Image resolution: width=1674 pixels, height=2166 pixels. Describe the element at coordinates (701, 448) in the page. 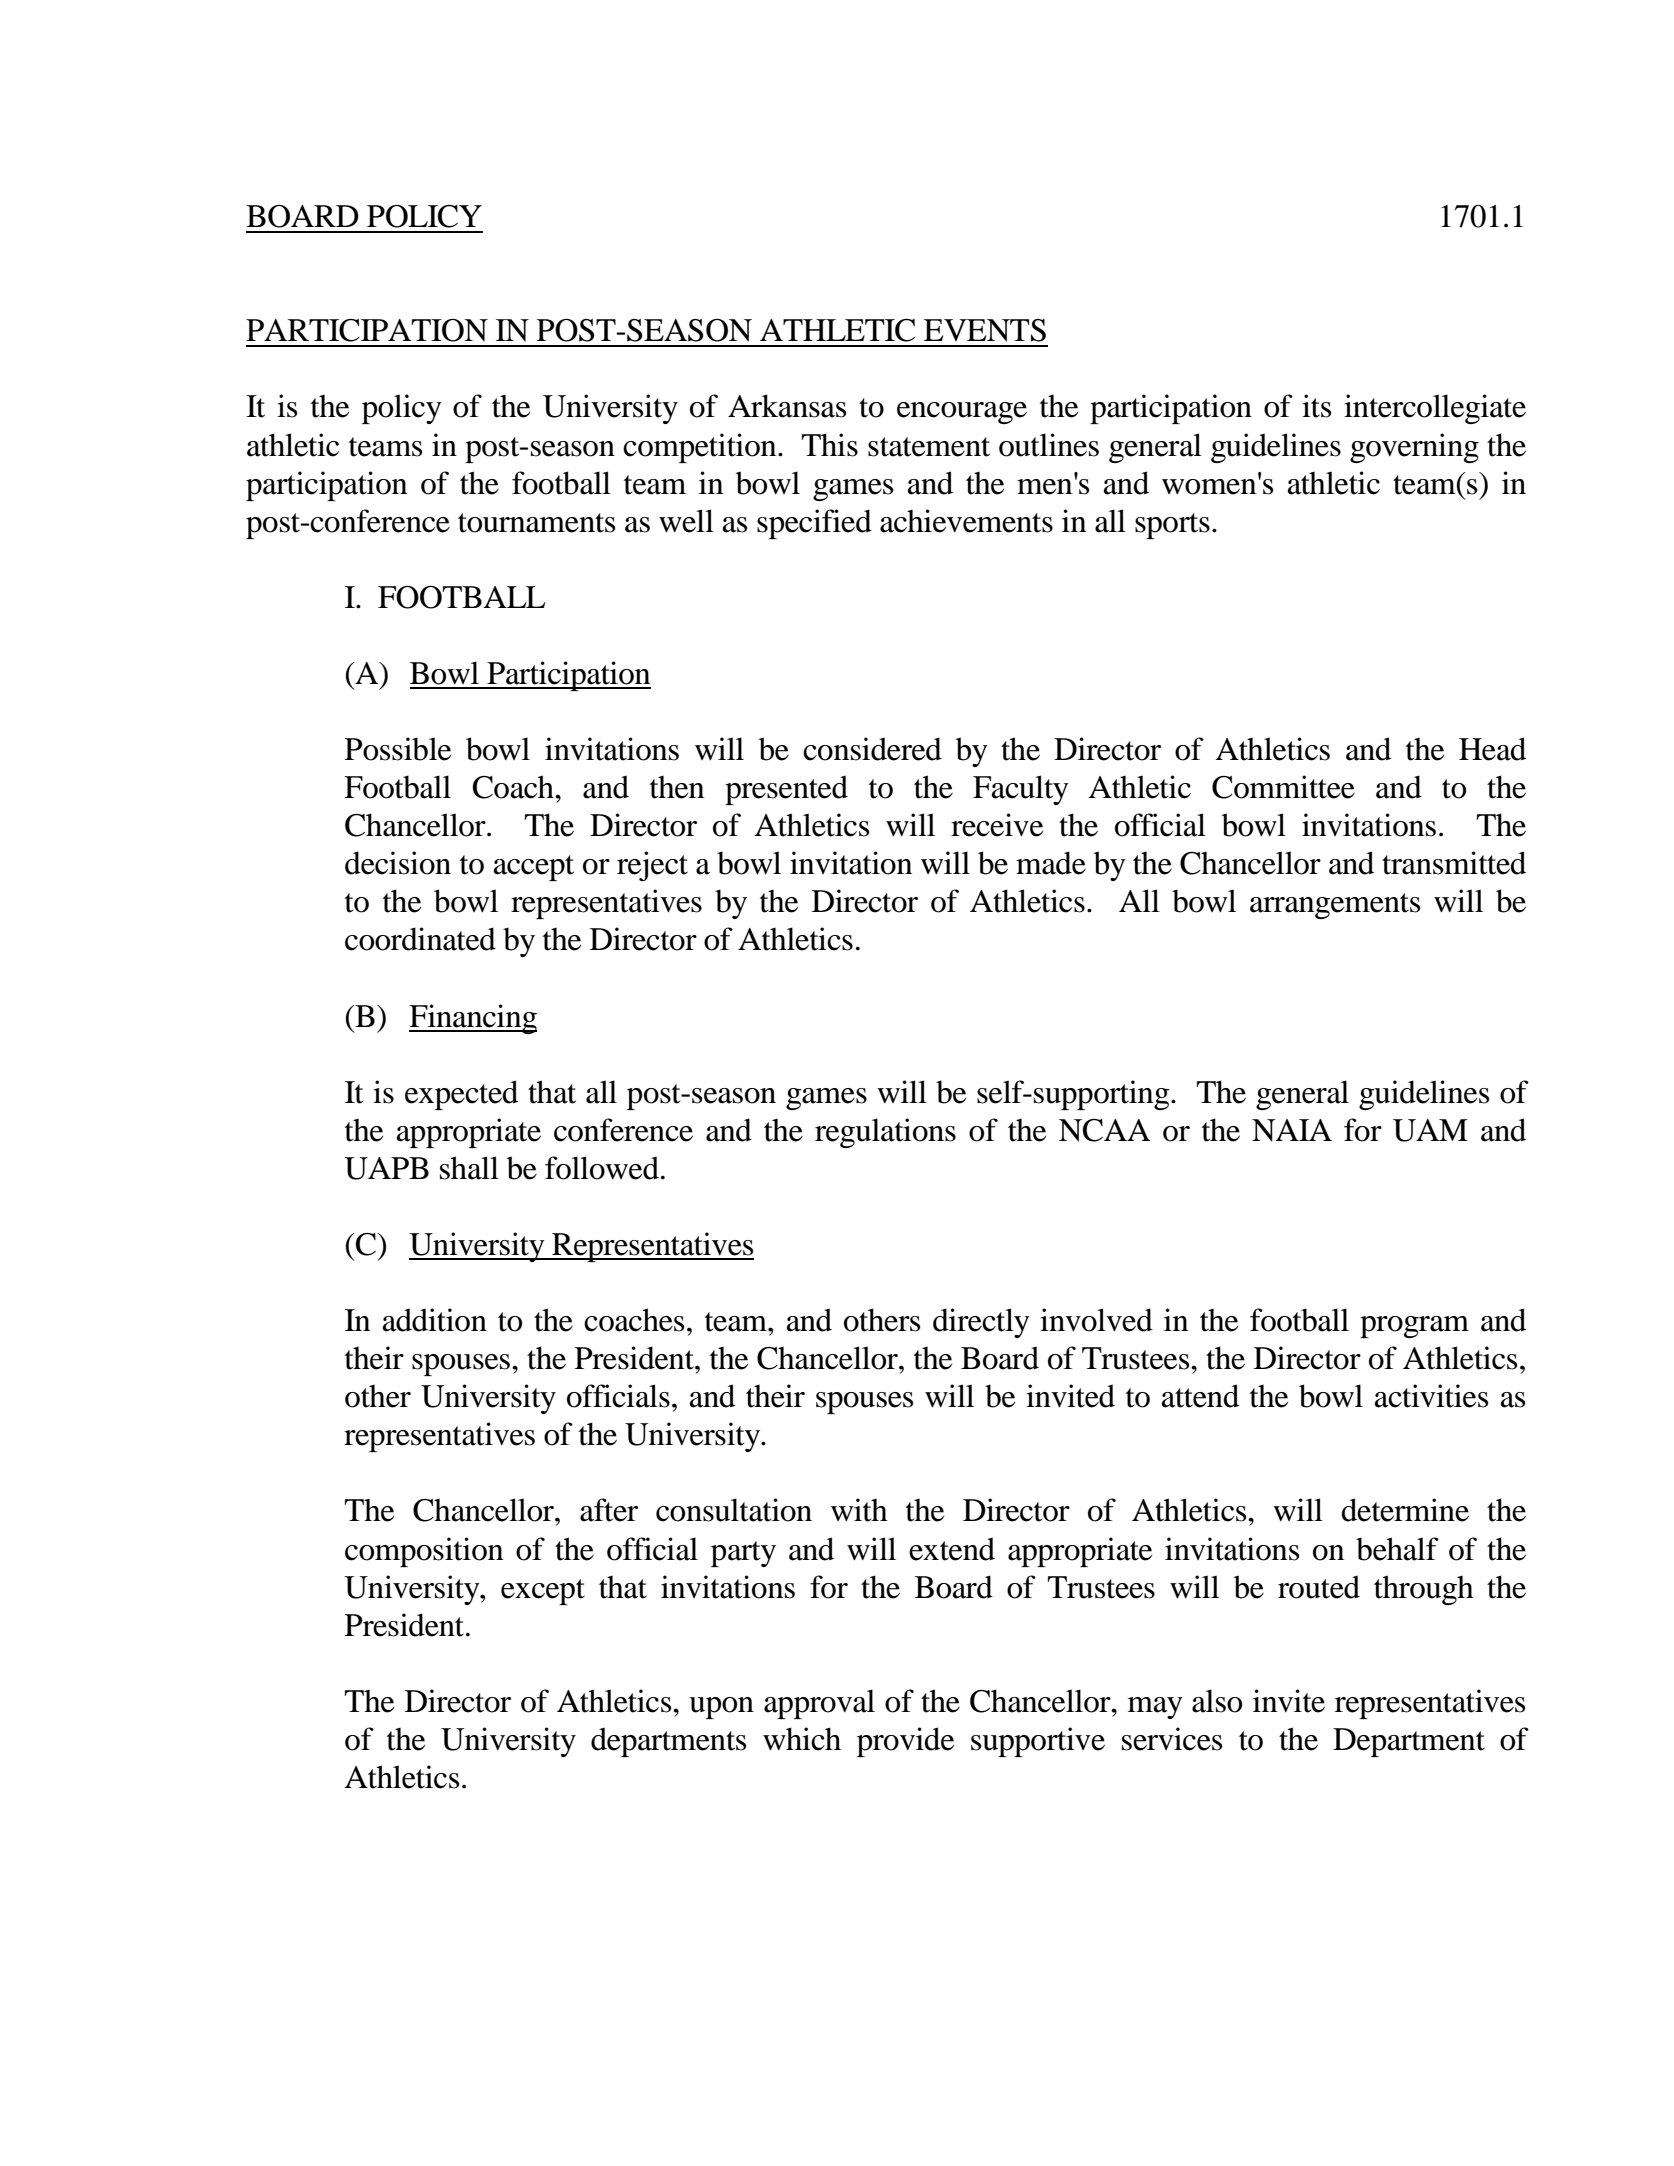

I see `competition` at that location.
